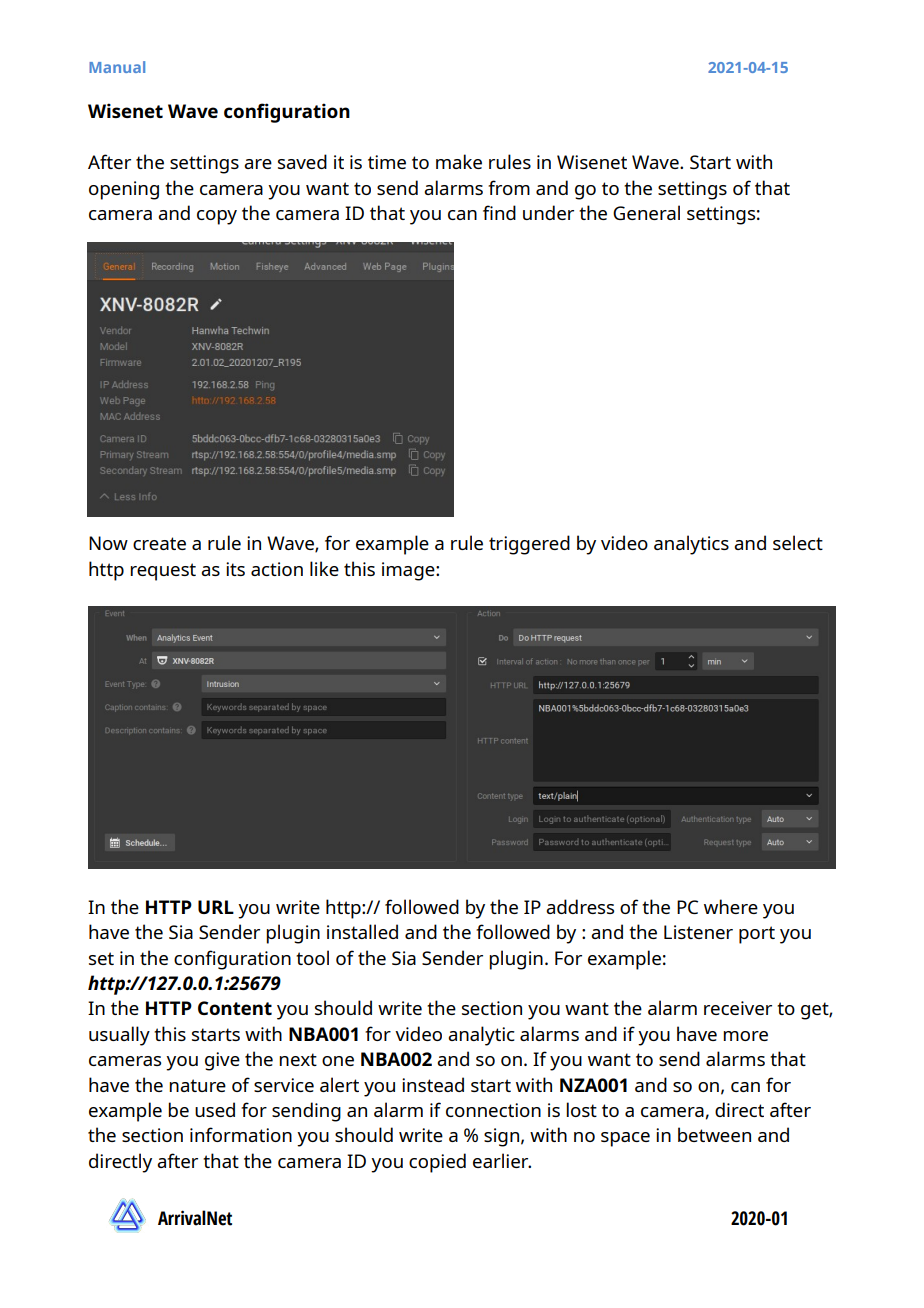  I want to click on copied, so click(437, 1163).
